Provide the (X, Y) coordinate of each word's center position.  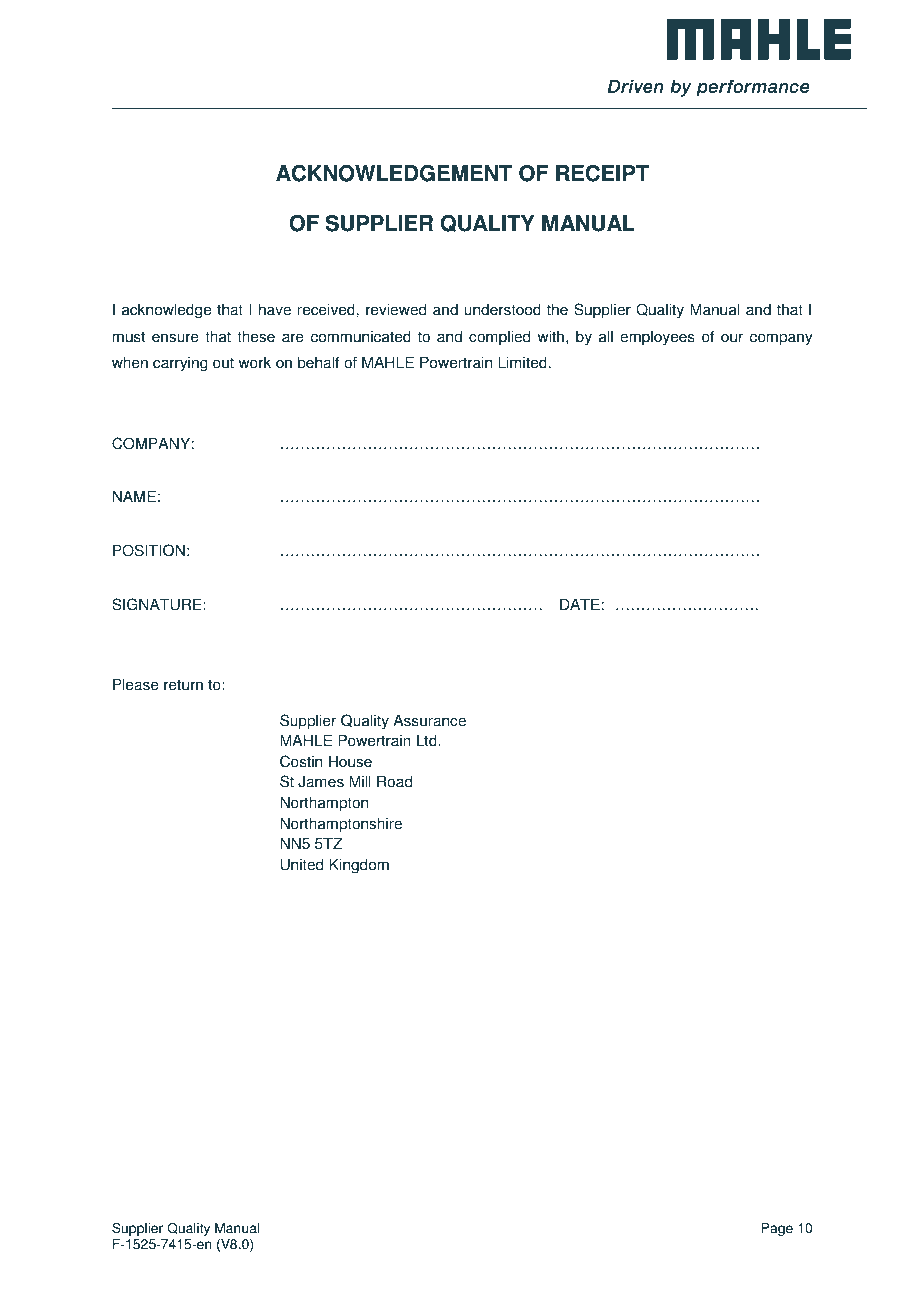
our (732, 338)
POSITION (149, 550)
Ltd (428, 740)
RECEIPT (602, 173)
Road (394, 781)
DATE (580, 604)
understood (502, 309)
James (321, 781)
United (302, 864)
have (275, 309)
